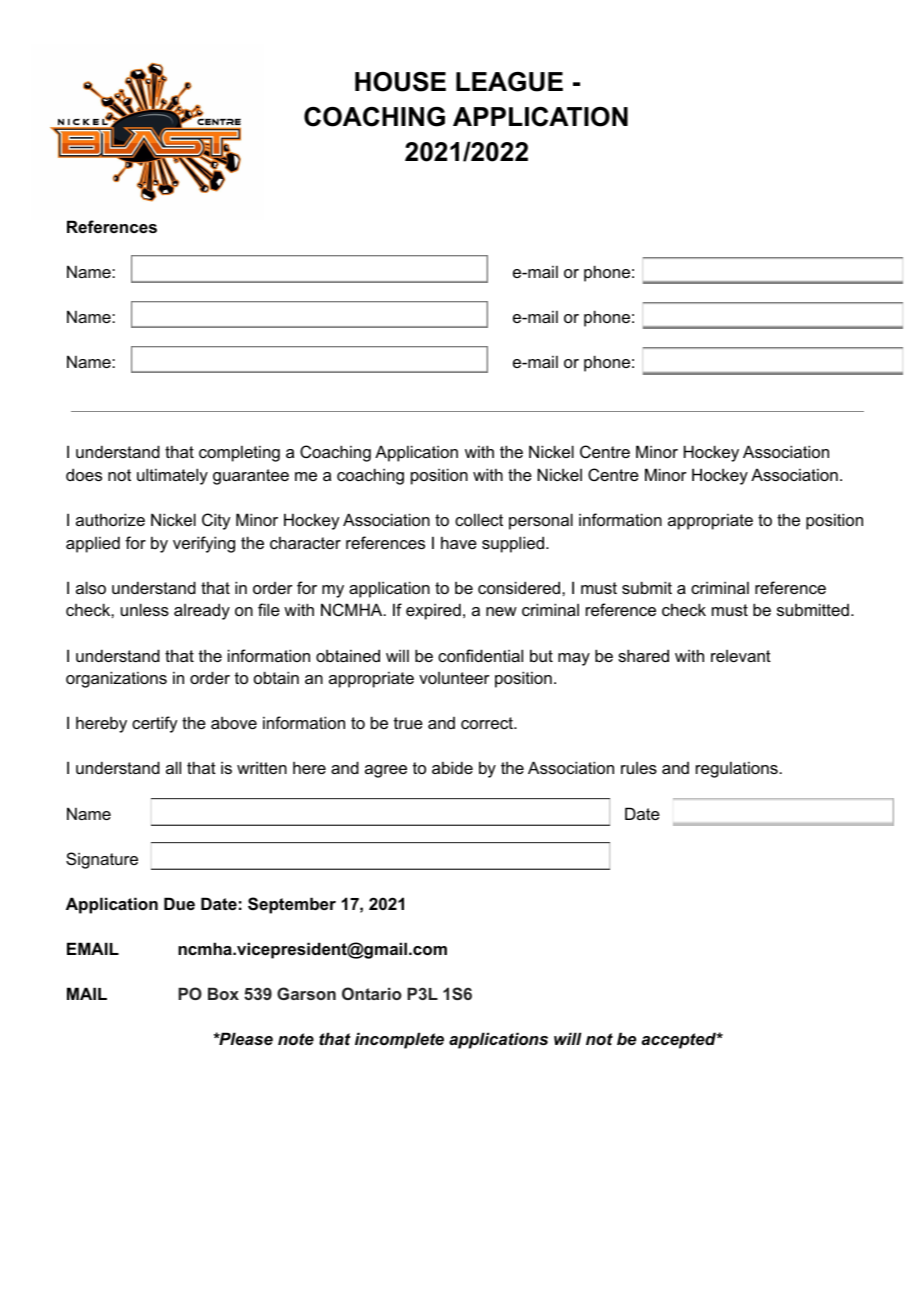  Describe the element at coordinates (509, 82) in the screenshot. I see `LEAGUE` at that location.
